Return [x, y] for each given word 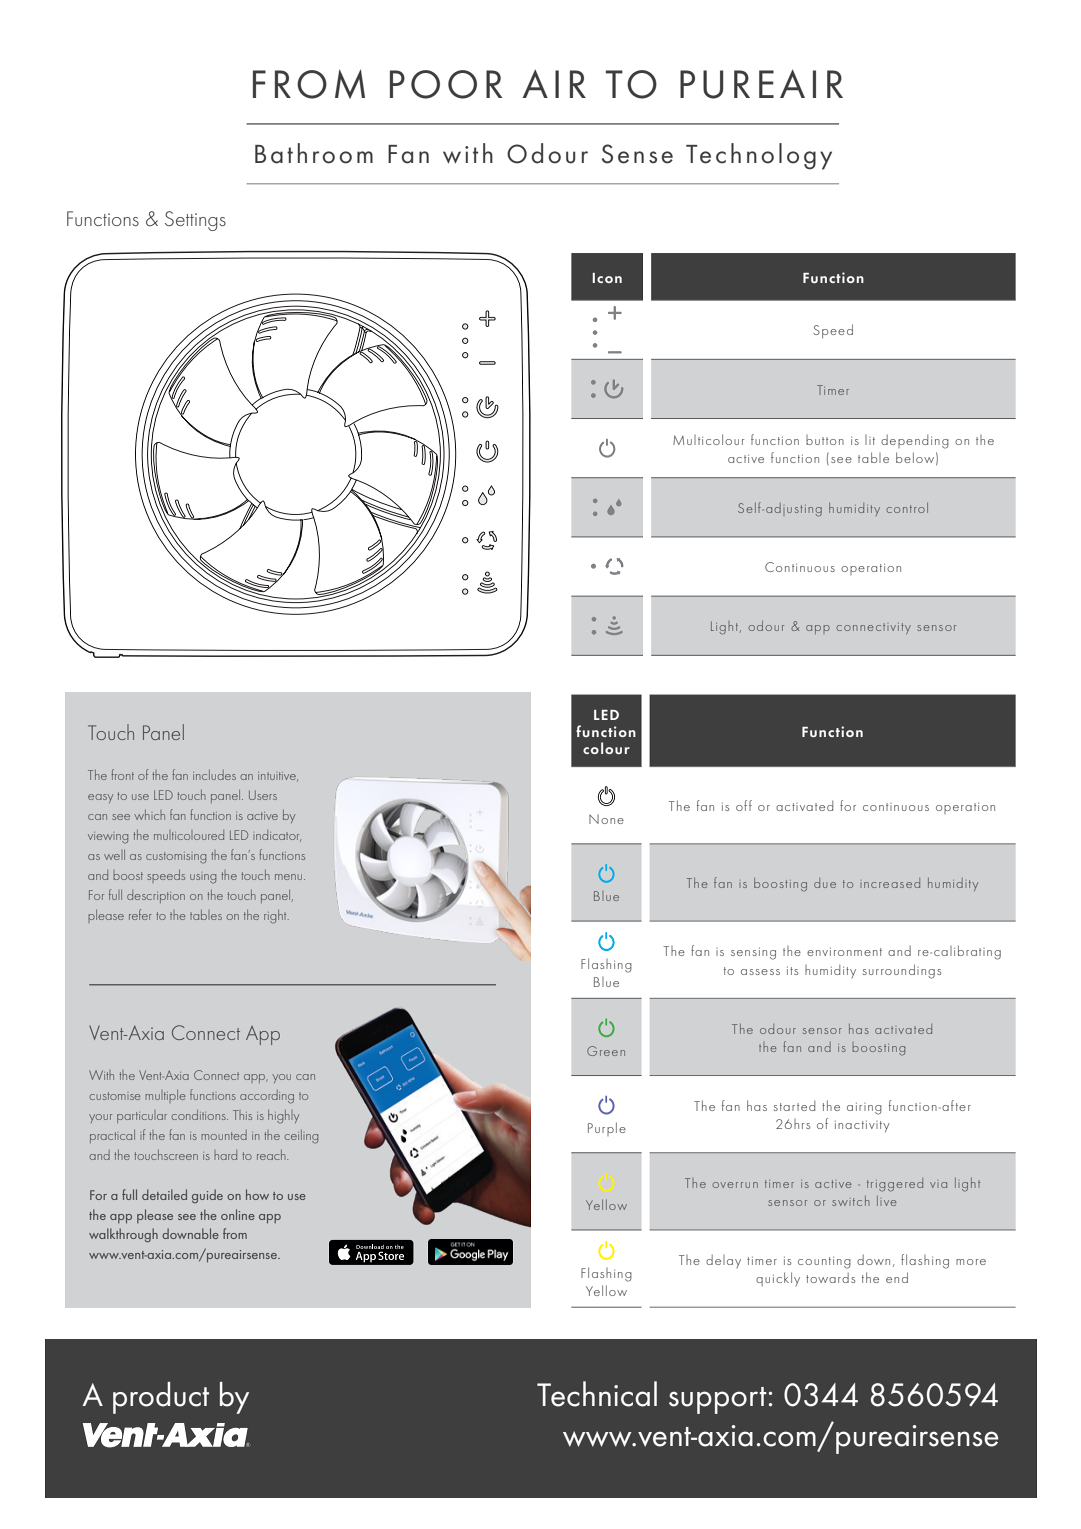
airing [864, 1109]
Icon [607, 278]
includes [214, 775]
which [149, 815]
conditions [199, 1115]
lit [870, 440]
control [907, 508]
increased [890, 883]
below [915, 457]
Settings [195, 221]
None [606, 819]
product [161, 1398]
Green [606, 1051]
